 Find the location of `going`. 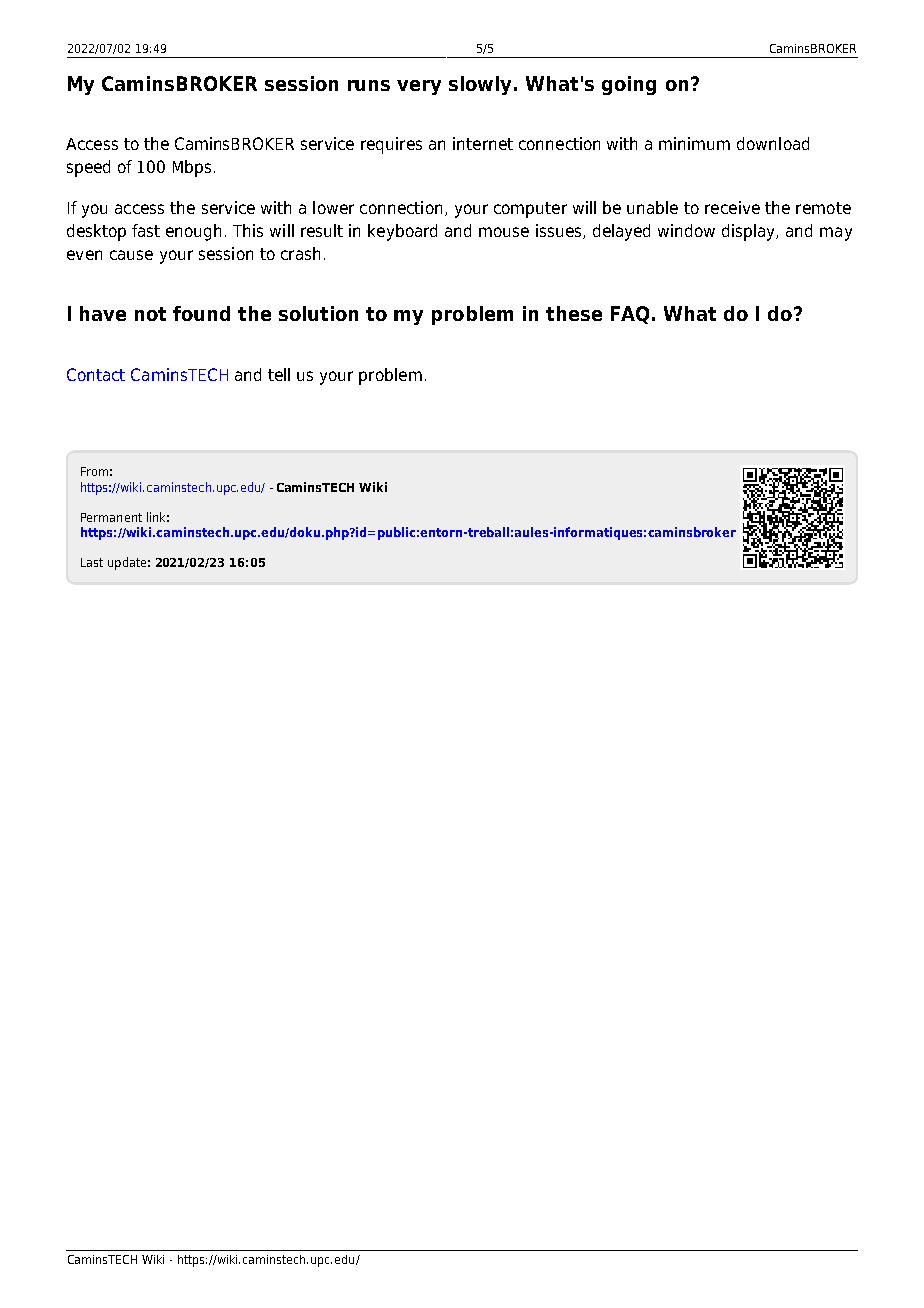

going is located at coordinates (629, 85).
